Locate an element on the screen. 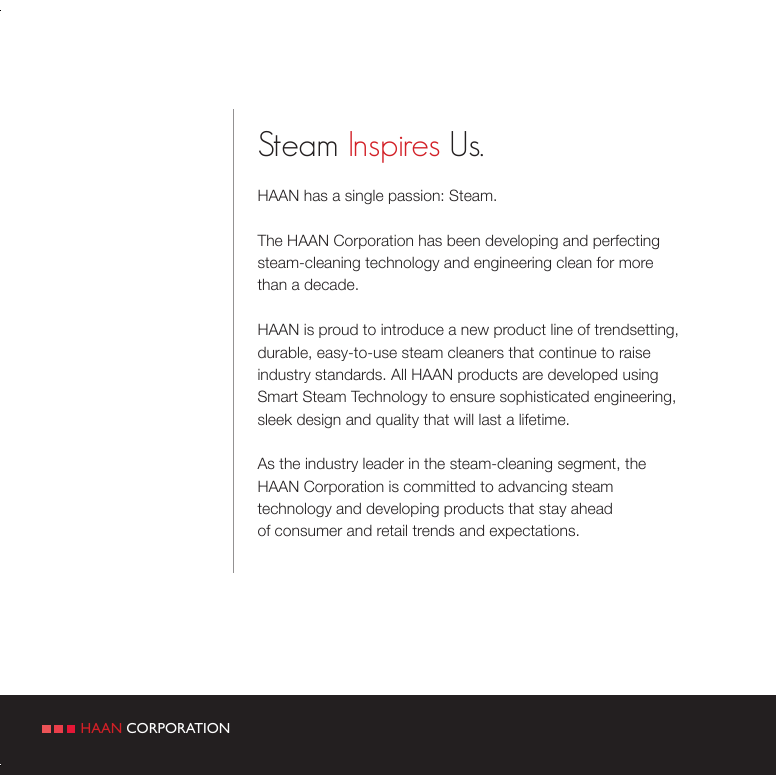 This screenshot has width=776, height=775. retail is located at coordinates (392, 530).
